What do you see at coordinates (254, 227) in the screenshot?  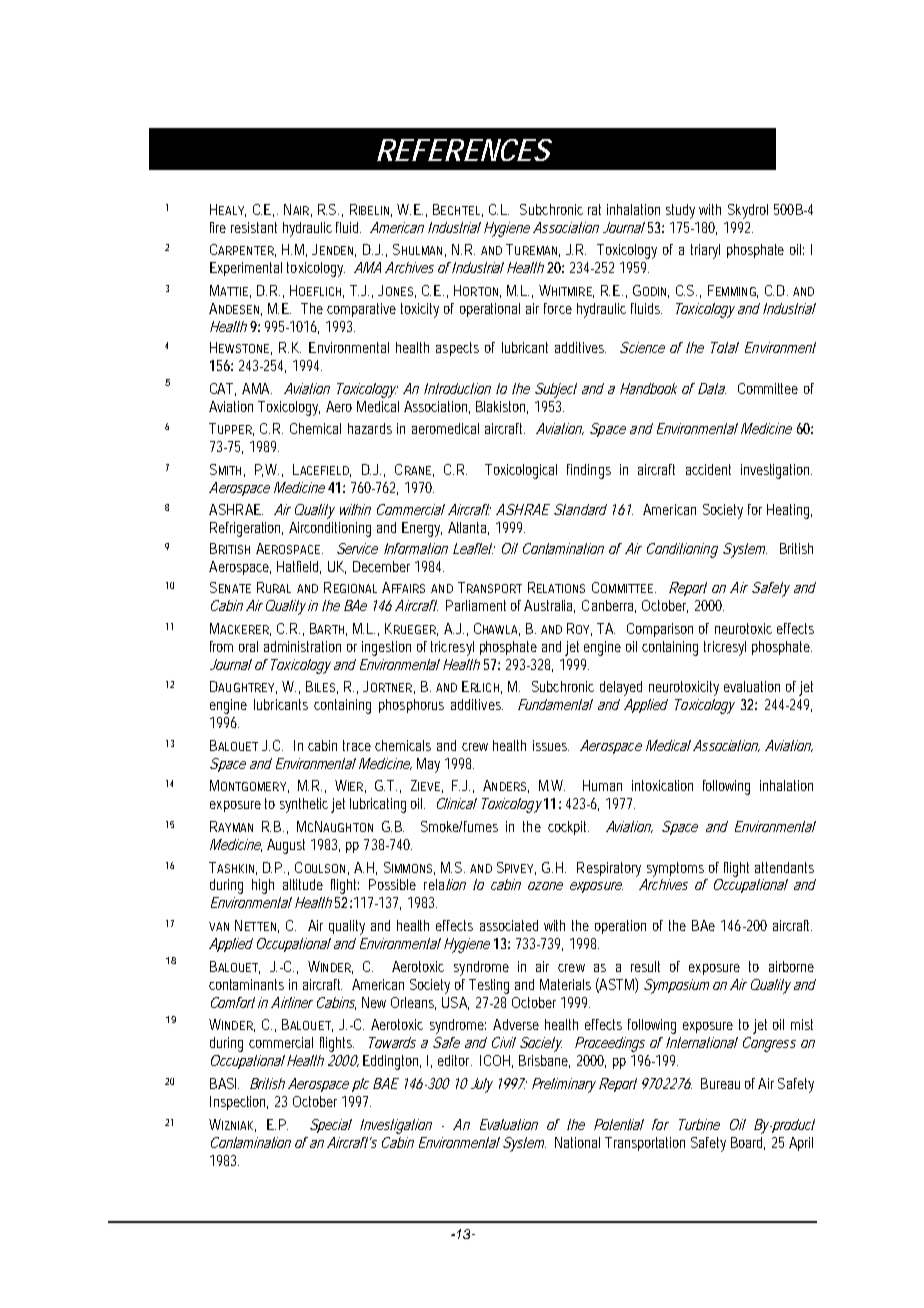 I see `resistant` at bounding box center [254, 227].
